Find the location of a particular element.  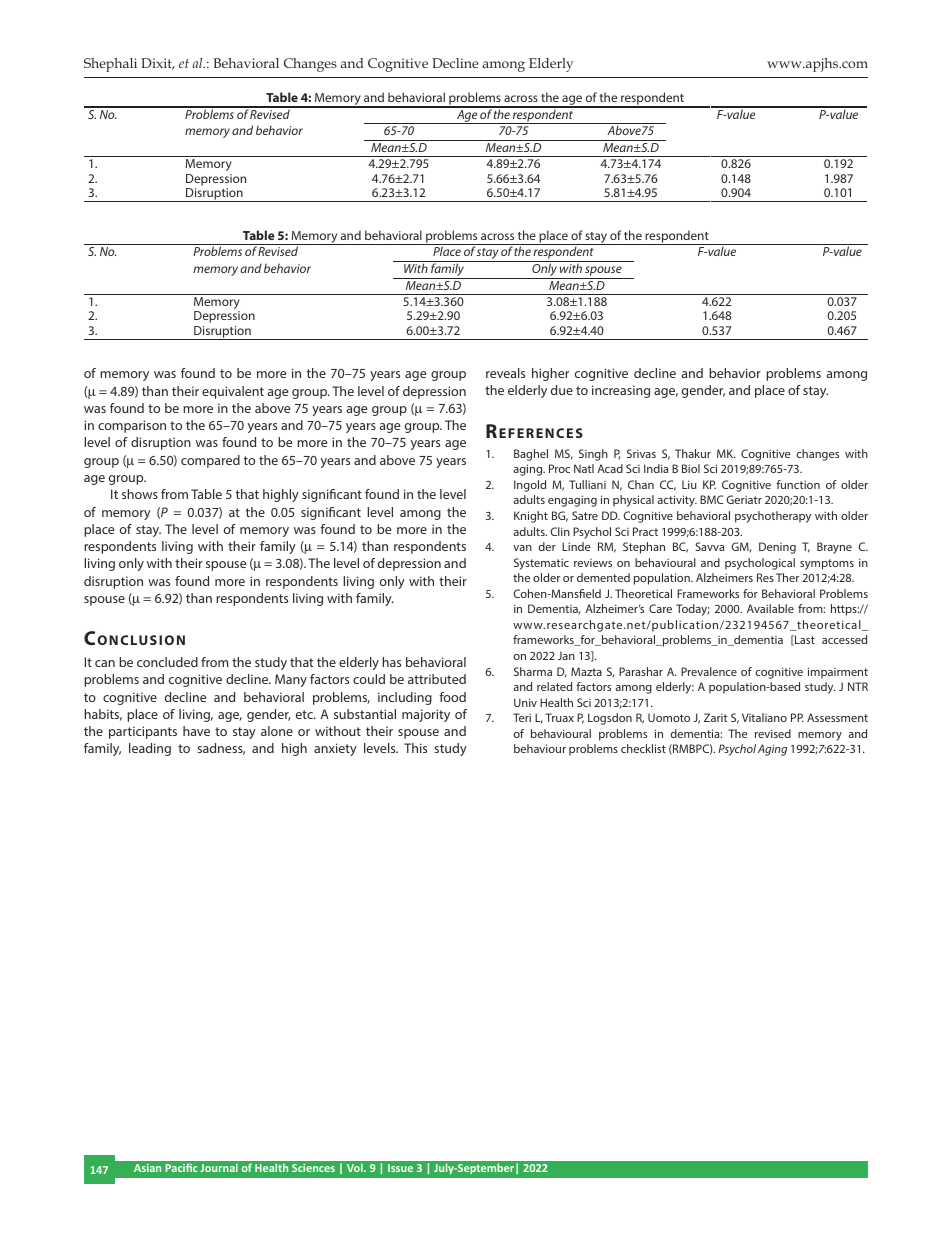

concluded is located at coordinates (167, 662).
